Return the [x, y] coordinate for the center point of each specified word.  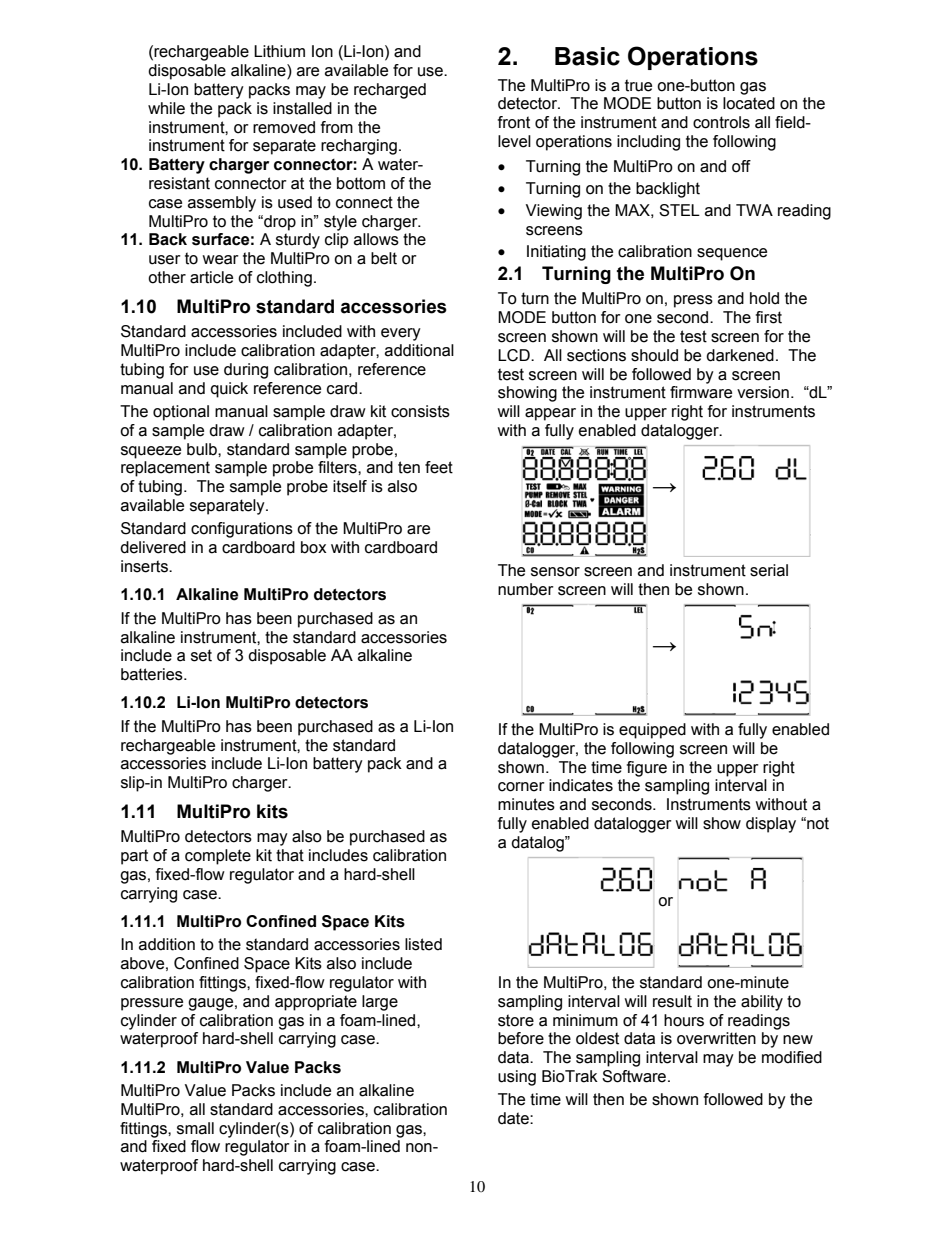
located [749, 103]
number [526, 589]
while [166, 108]
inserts [145, 566]
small [195, 1128]
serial [769, 570]
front [514, 122]
